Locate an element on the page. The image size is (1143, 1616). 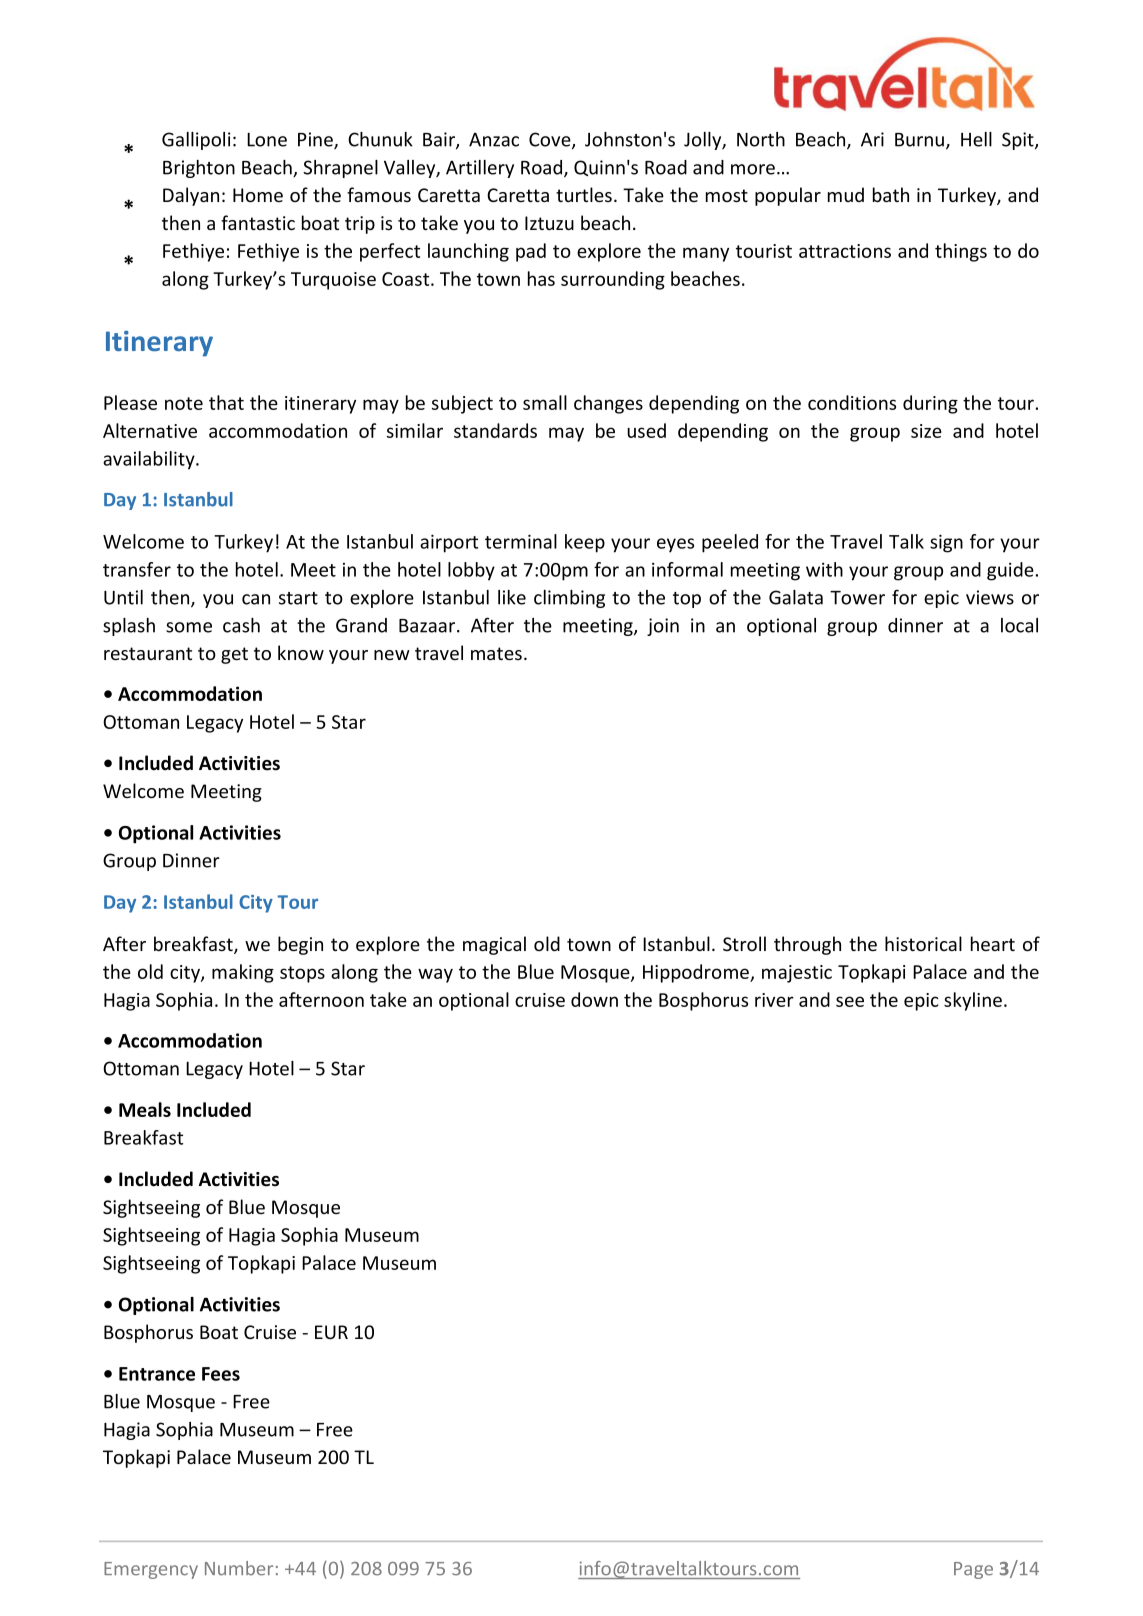
bath is located at coordinates (891, 194).
